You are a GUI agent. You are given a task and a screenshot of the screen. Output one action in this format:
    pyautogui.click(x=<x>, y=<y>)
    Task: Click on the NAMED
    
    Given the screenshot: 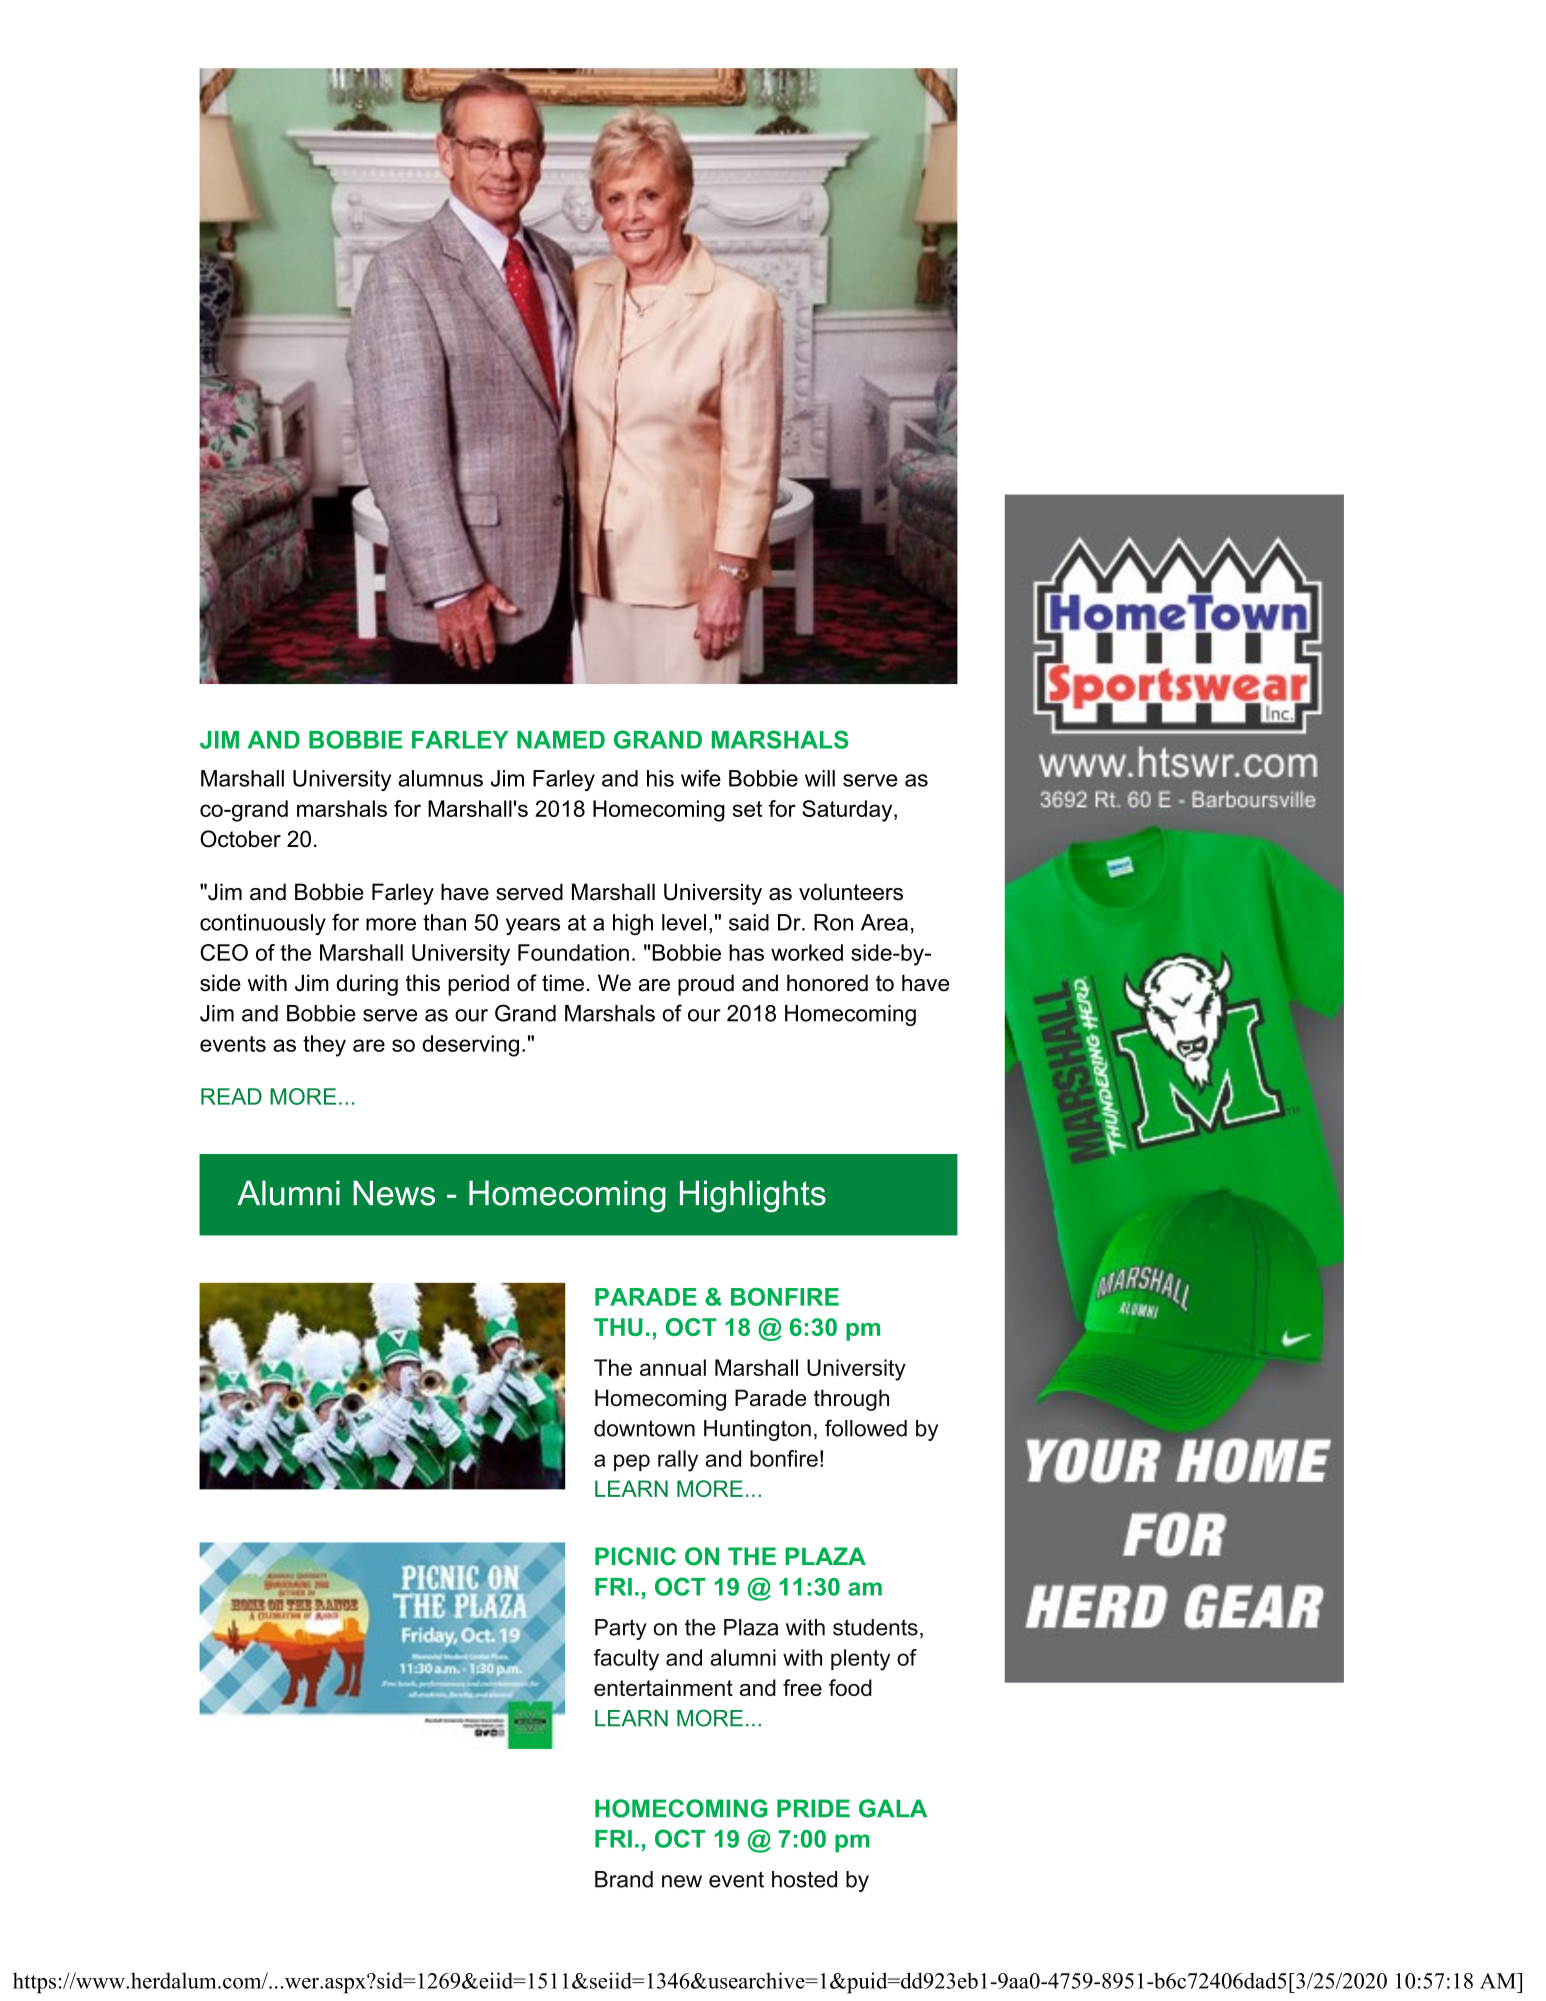 What is the action you would take?
    pyautogui.click(x=561, y=740)
